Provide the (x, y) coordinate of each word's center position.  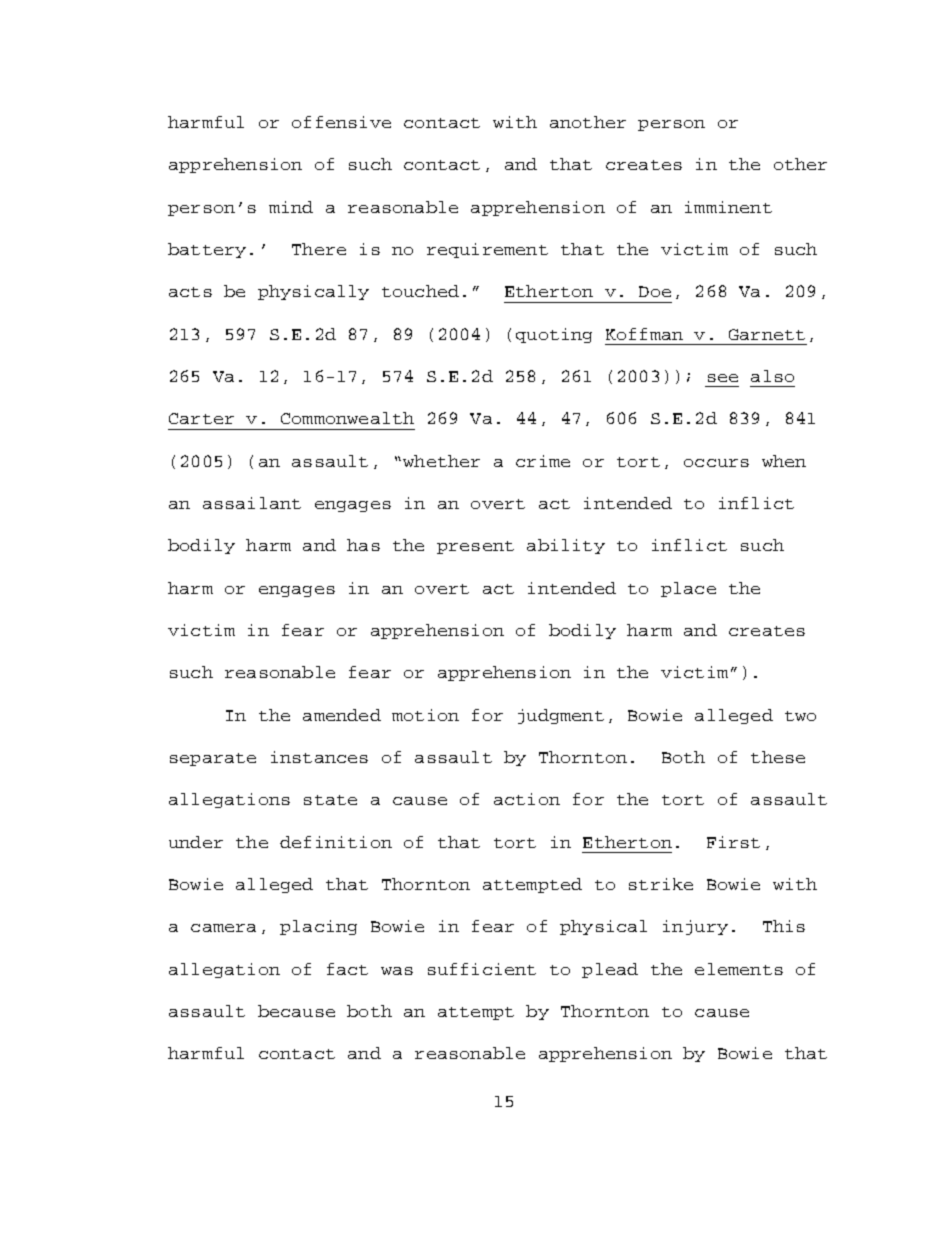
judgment (561, 716)
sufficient (482, 969)
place (688, 589)
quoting (554, 335)
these (778, 757)
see (723, 378)
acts (190, 292)
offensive (341, 122)
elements (739, 969)
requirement (487, 250)
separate (213, 759)
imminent (728, 207)
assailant (252, 503)
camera (223, 928)
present (475, 547)
